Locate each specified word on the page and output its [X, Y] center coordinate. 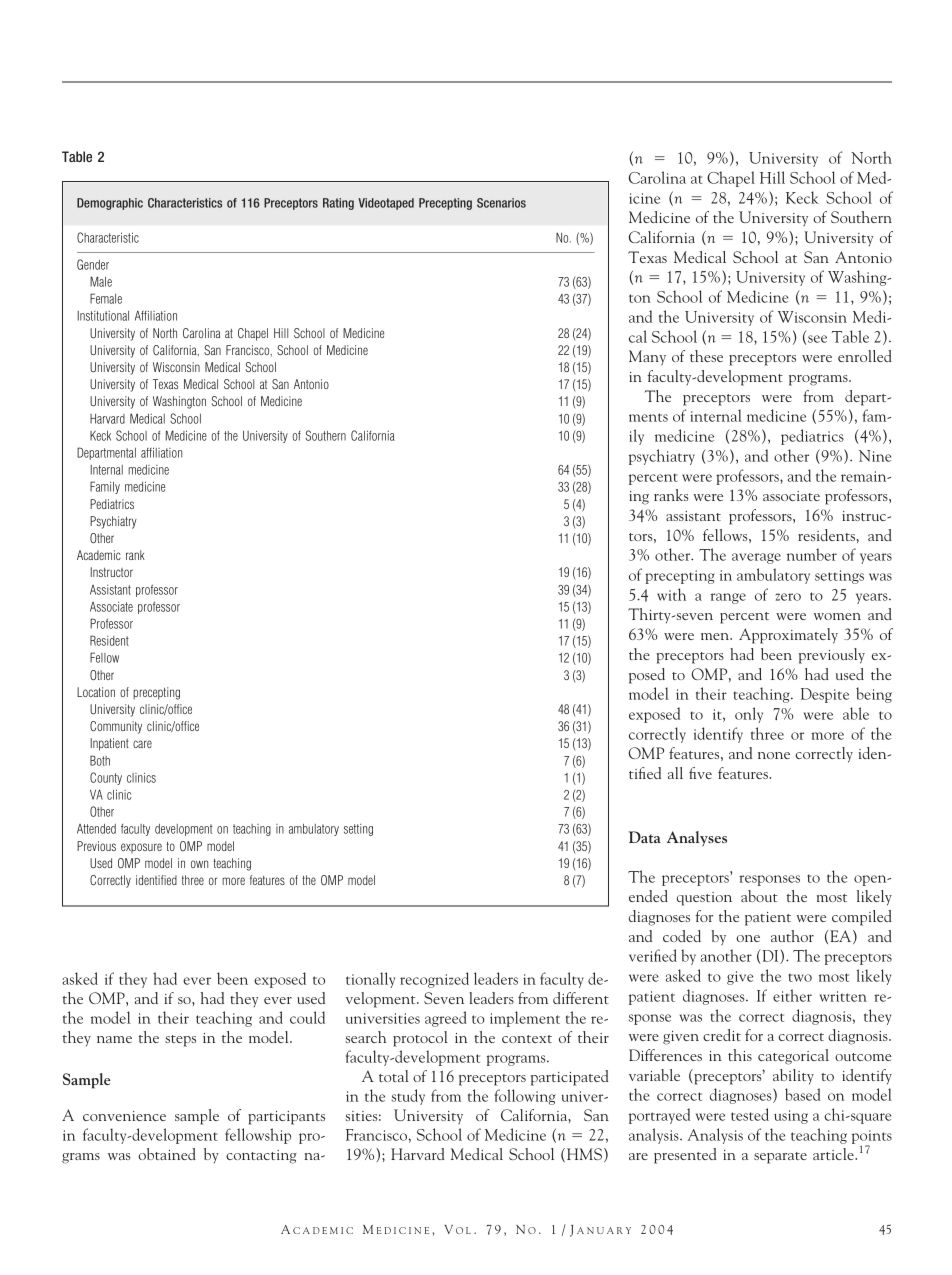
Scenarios [501, 203]
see [817, 339]
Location [96, 692]
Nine [875, 456]
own [199, 864]
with [671, 594]
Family [105, 487]
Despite [825, 695]
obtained [167, 1154]
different [581, 998]
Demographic [110, 204]
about [759, 896]
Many [647, 358]
